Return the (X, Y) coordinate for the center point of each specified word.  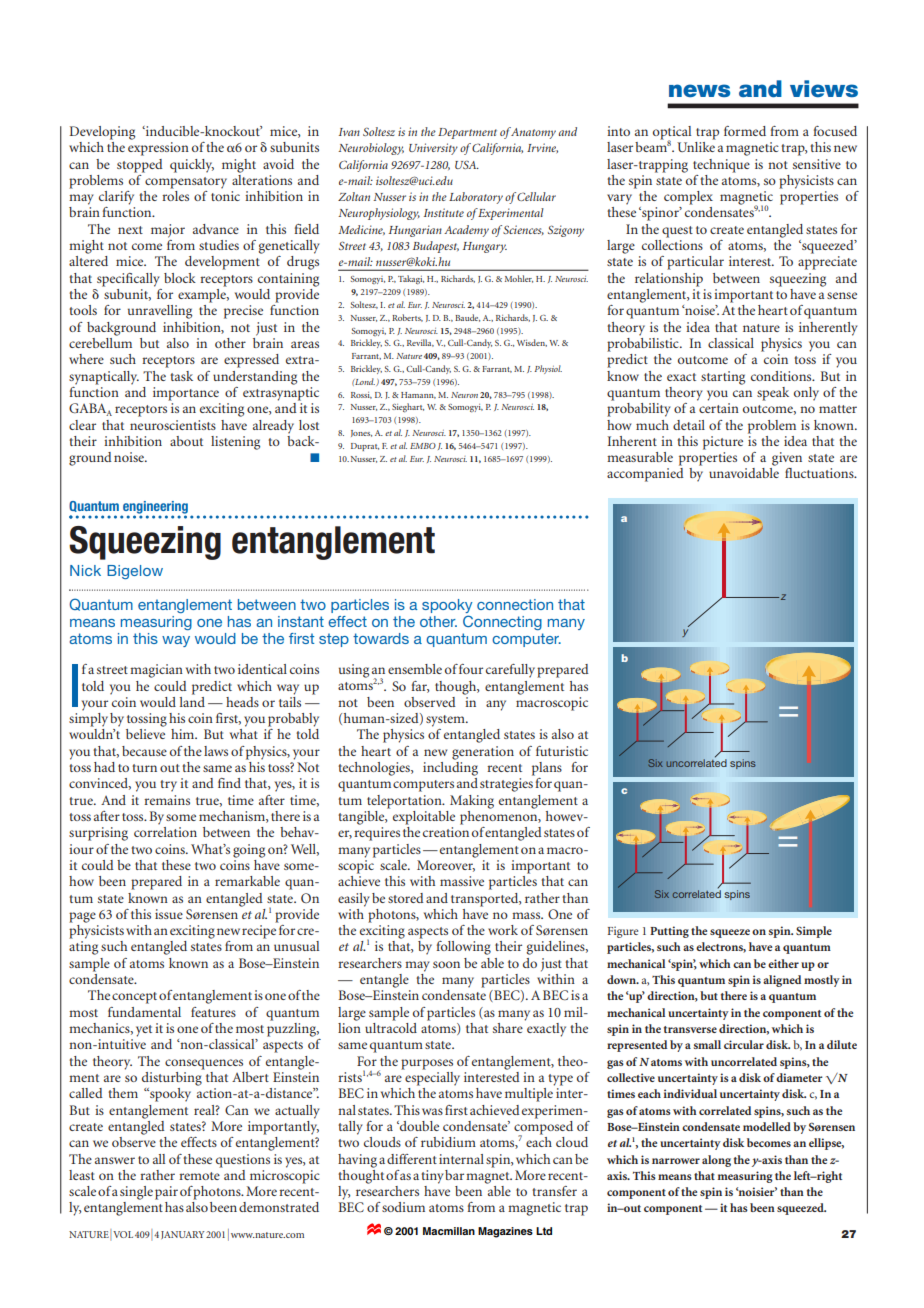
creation (446, 832)
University (433, 149)
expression (158, 149)
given (787, 459)
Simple (814, 932)
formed (745, 131)
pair (166, 1193)
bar (454, 1175)
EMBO (423, 446)
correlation (165, 832)
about (186, 441)
